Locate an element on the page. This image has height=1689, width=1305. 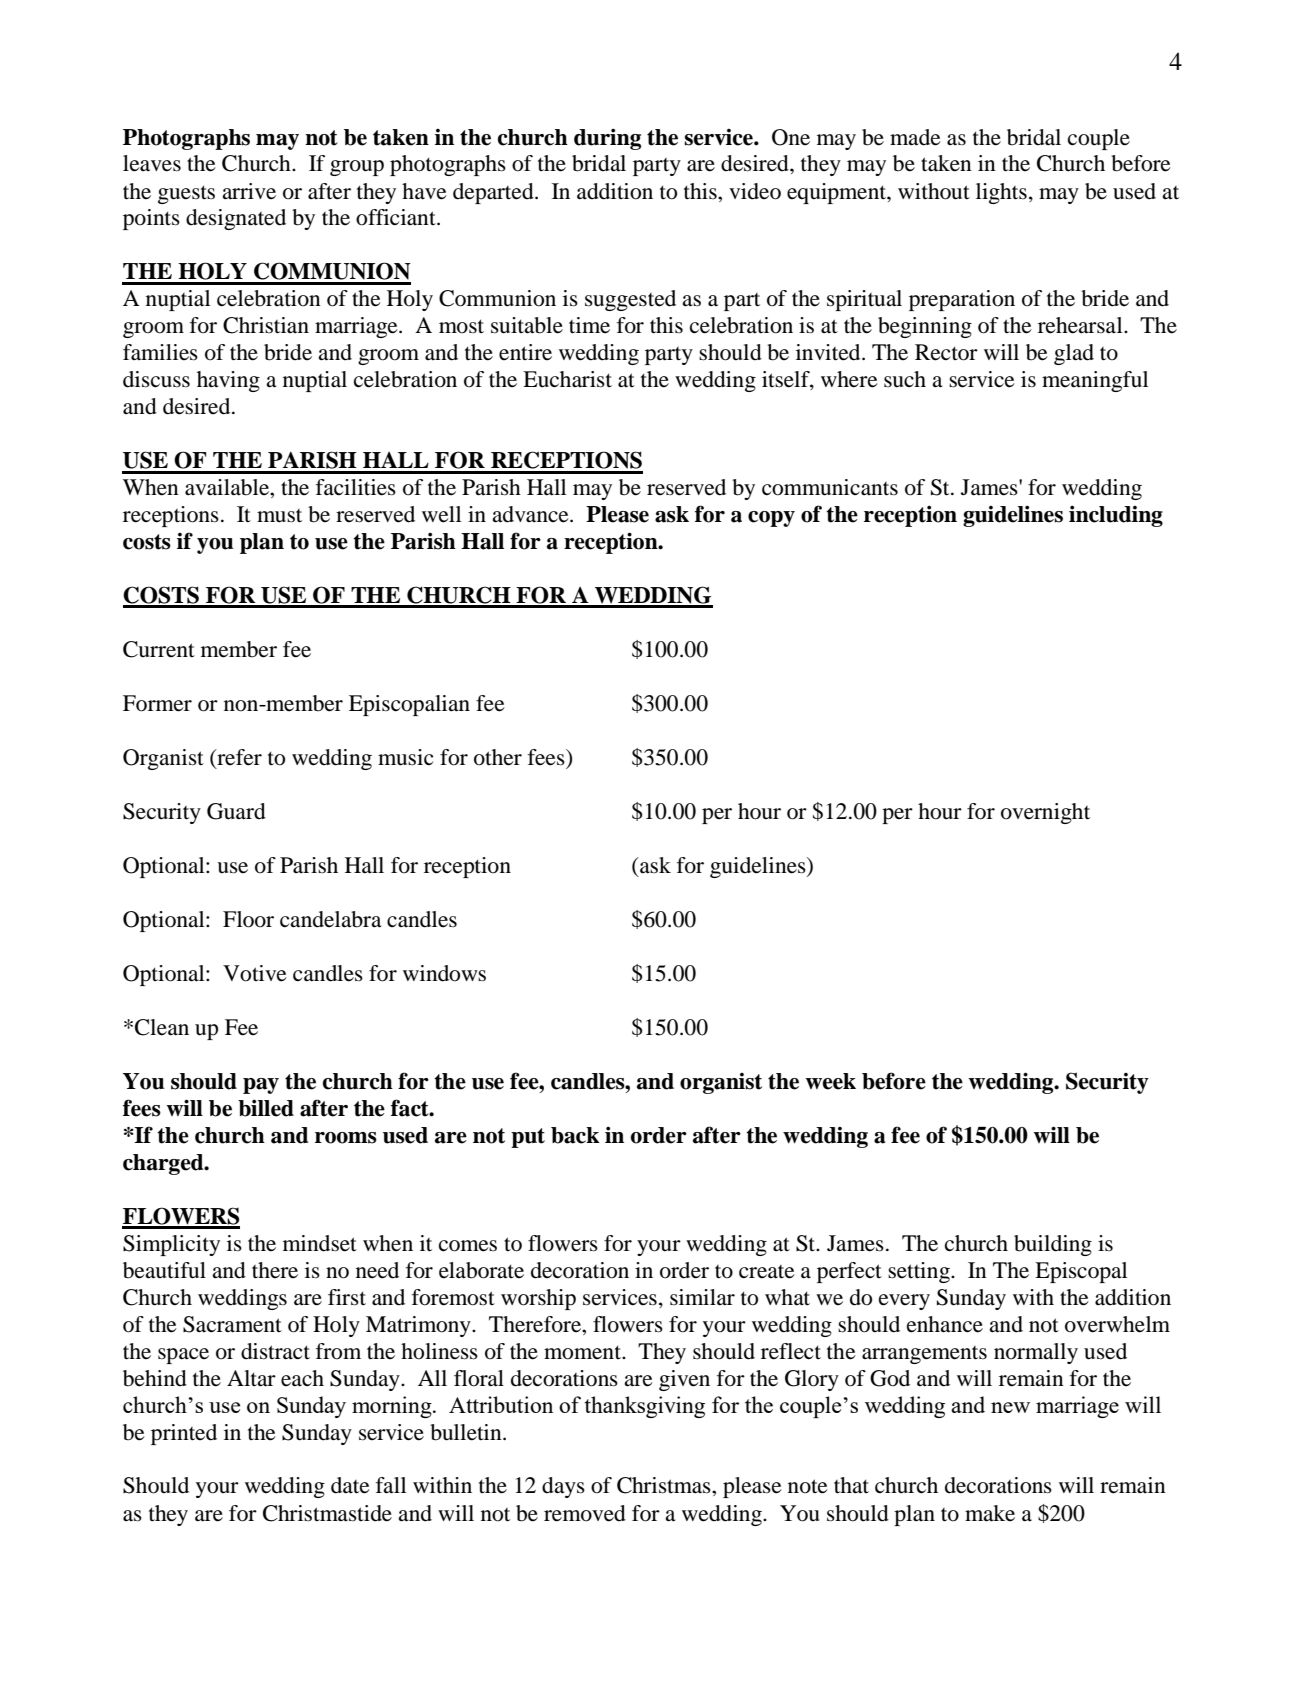
Guard is located at coordinates (236, 811).
